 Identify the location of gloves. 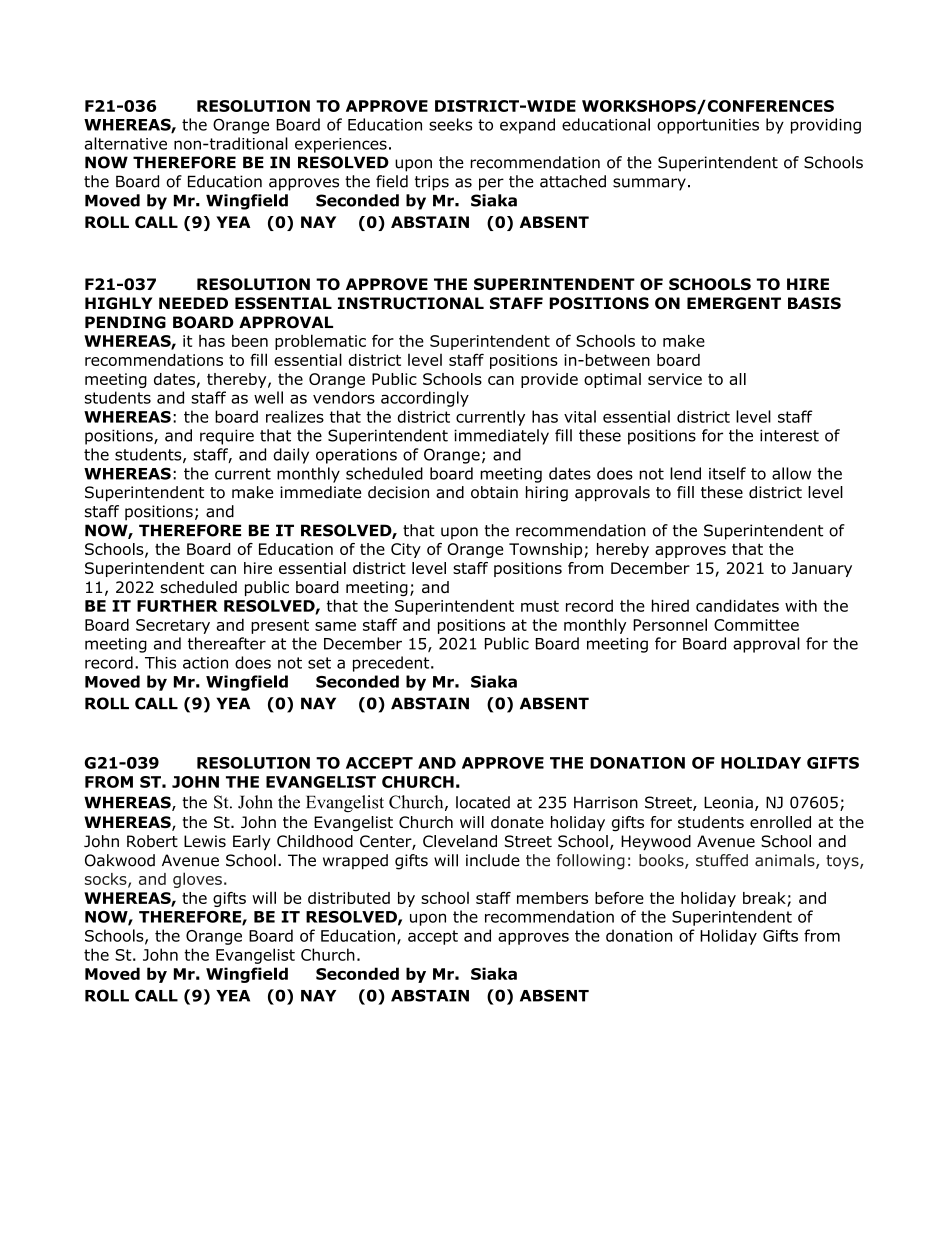
(197, 880).
